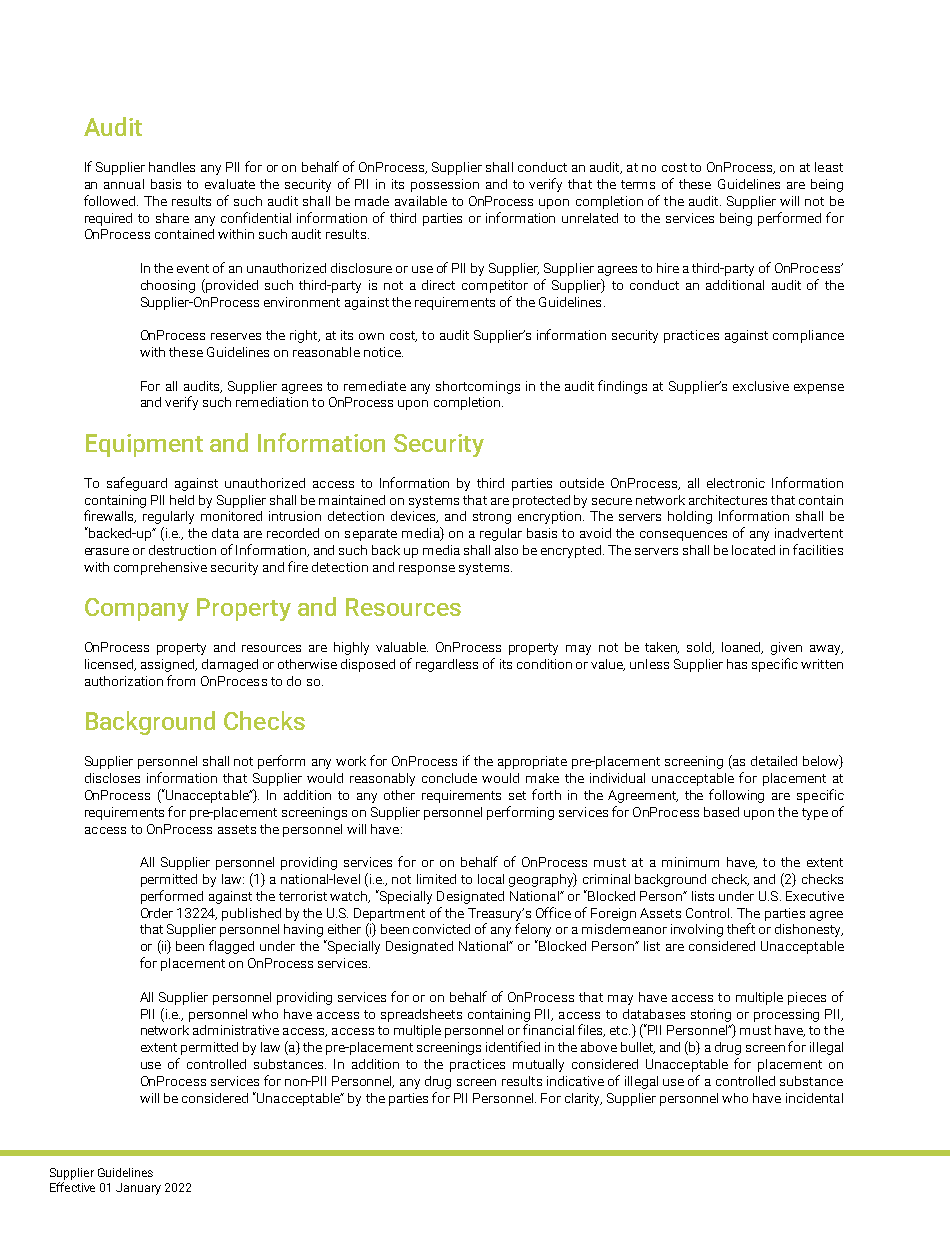  I want to click on possession, so click(445, 185).
